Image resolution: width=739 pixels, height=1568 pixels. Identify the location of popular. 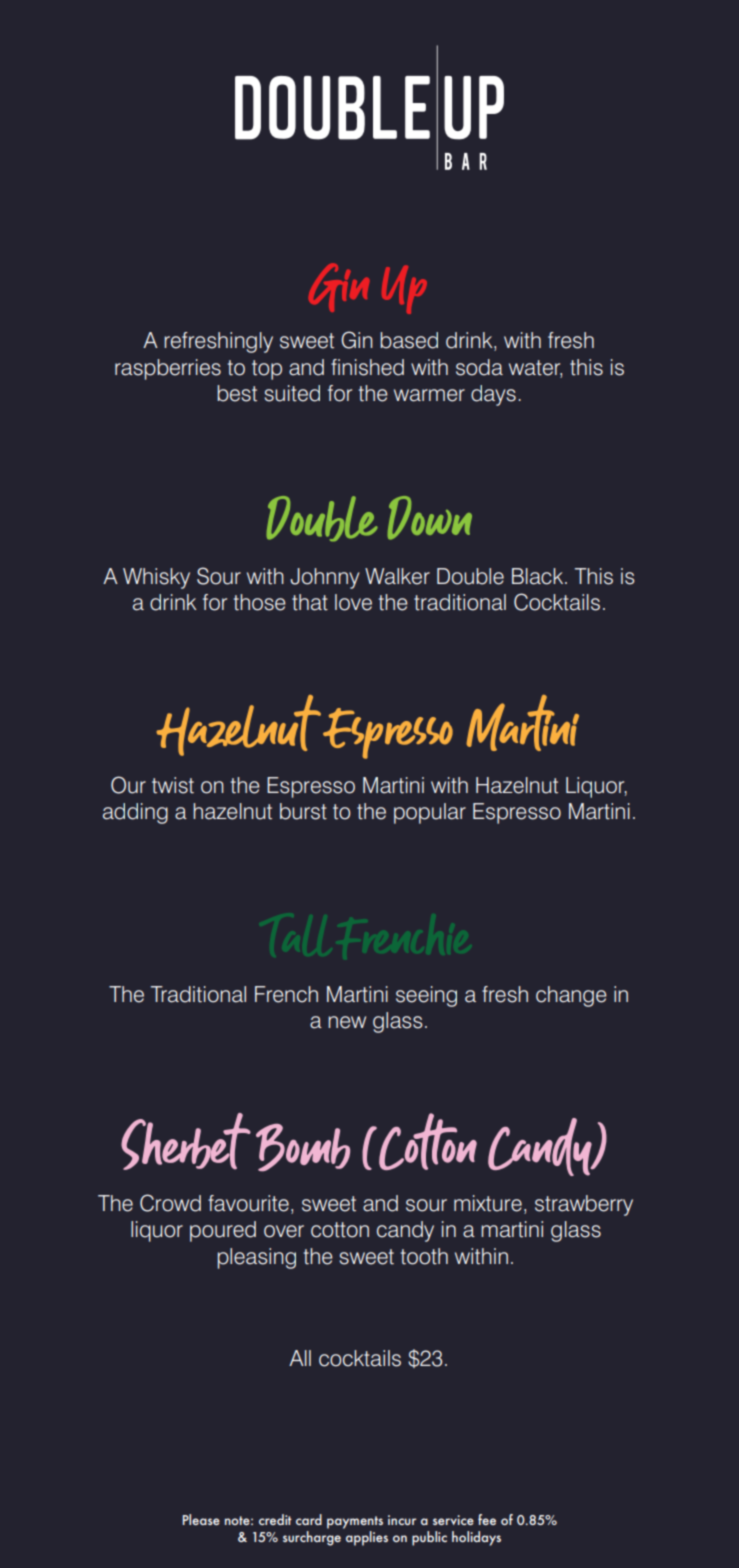
(430, 813).
